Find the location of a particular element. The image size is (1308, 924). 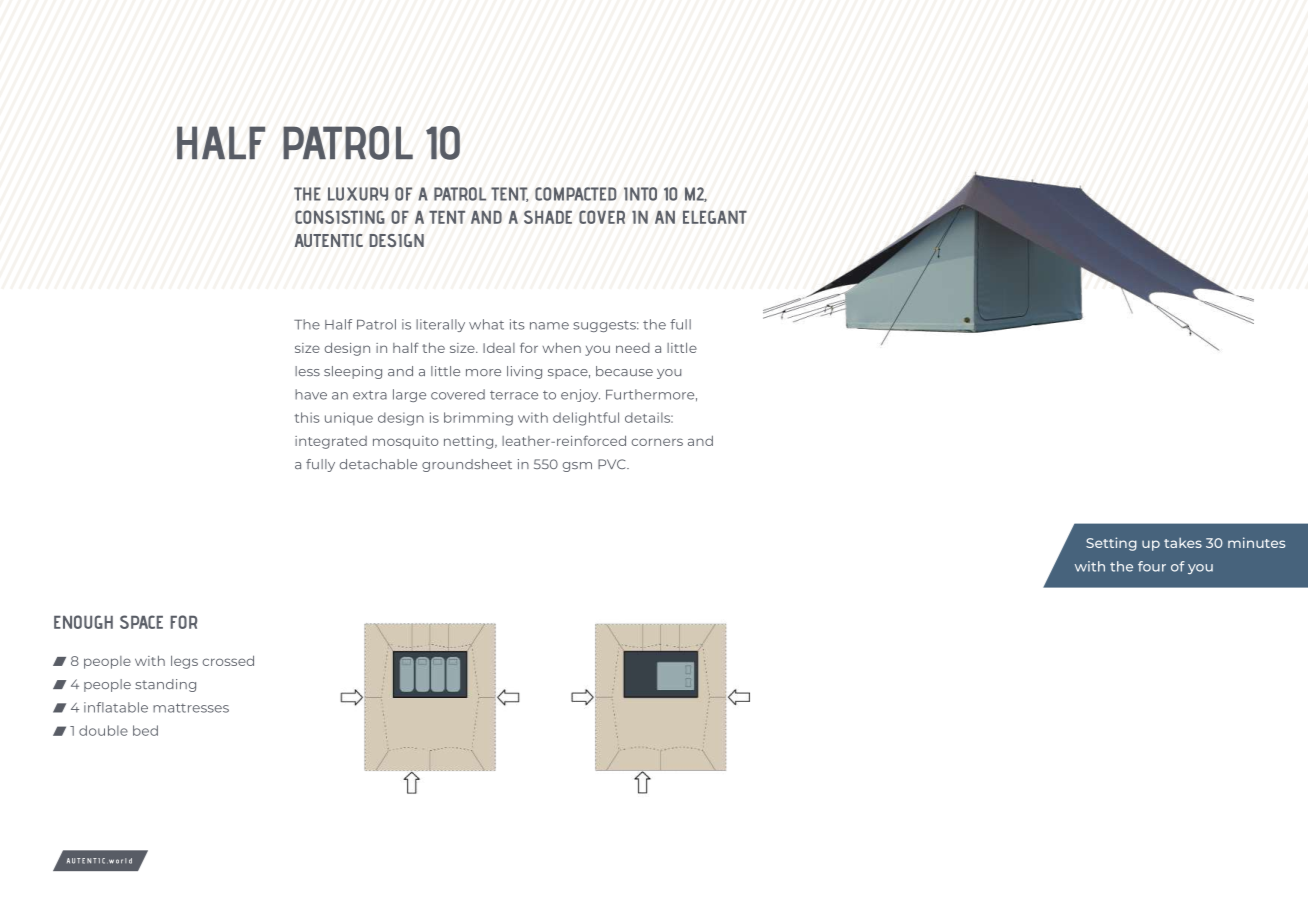

CONSISTING is located at coordinates (340, 217).
